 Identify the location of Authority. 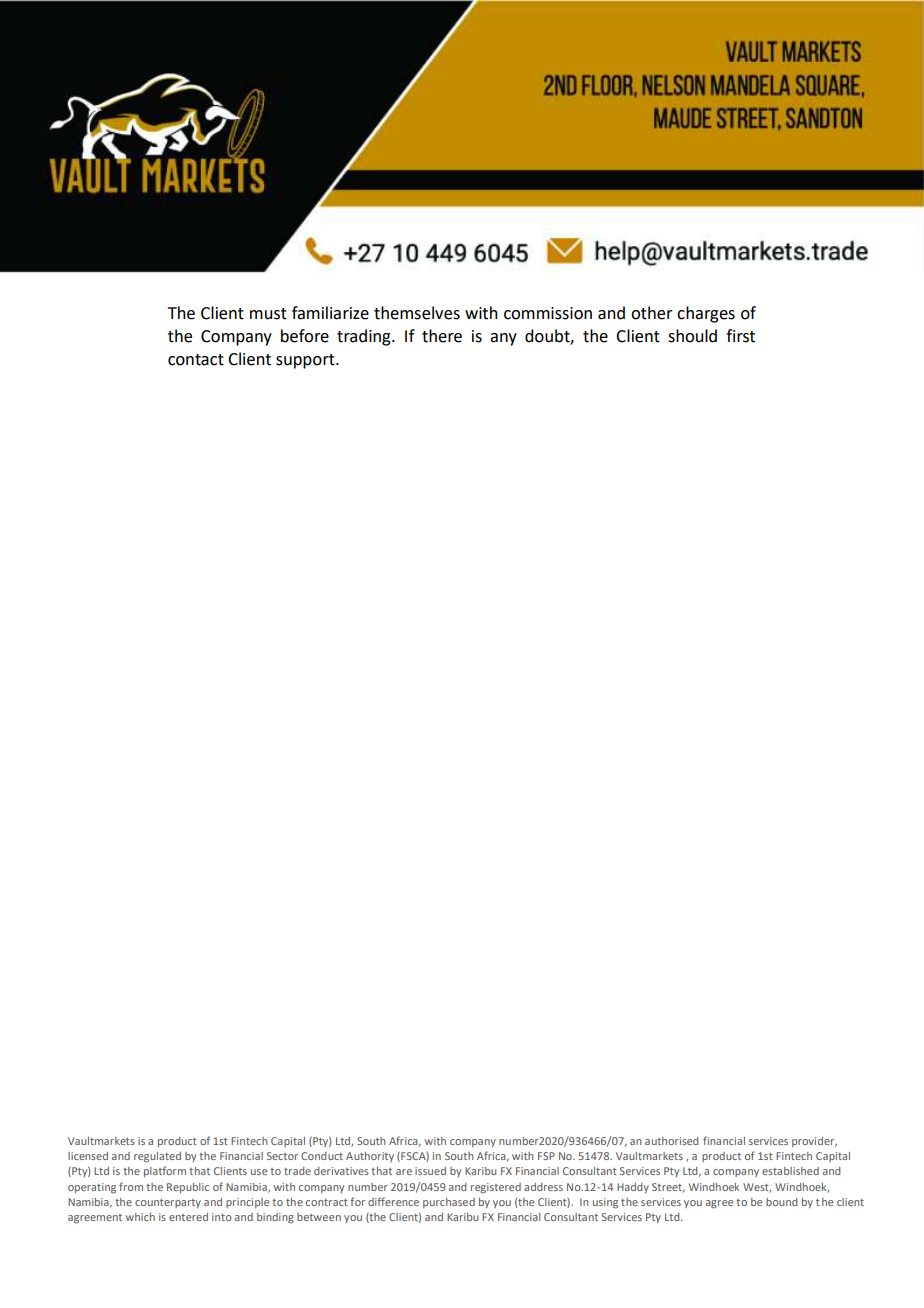
(370, 1157).
